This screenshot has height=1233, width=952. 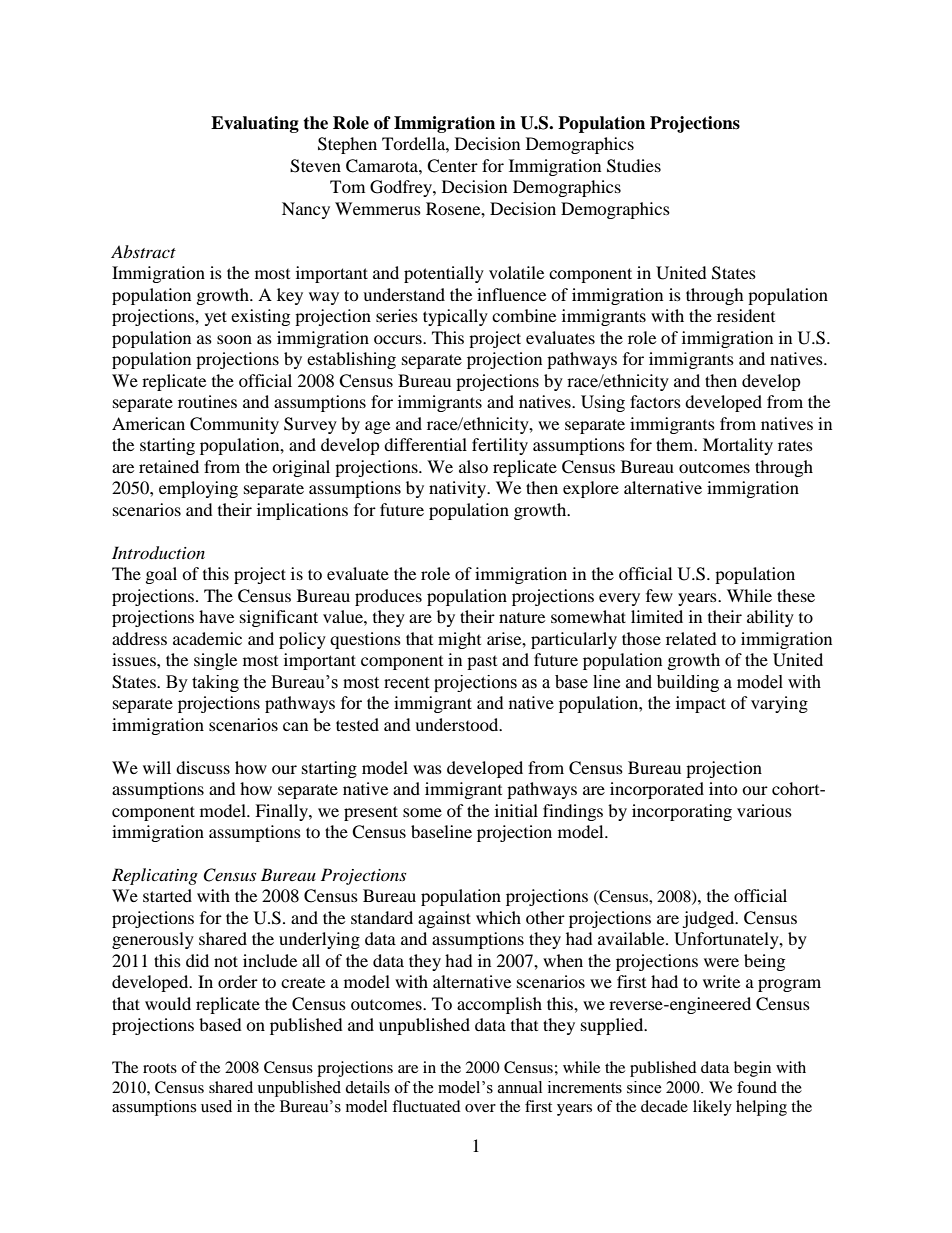 What do you see at coordinates (255, 124) in the screenshot?
I see `Evaluating` at bounding box center [255, 124].
